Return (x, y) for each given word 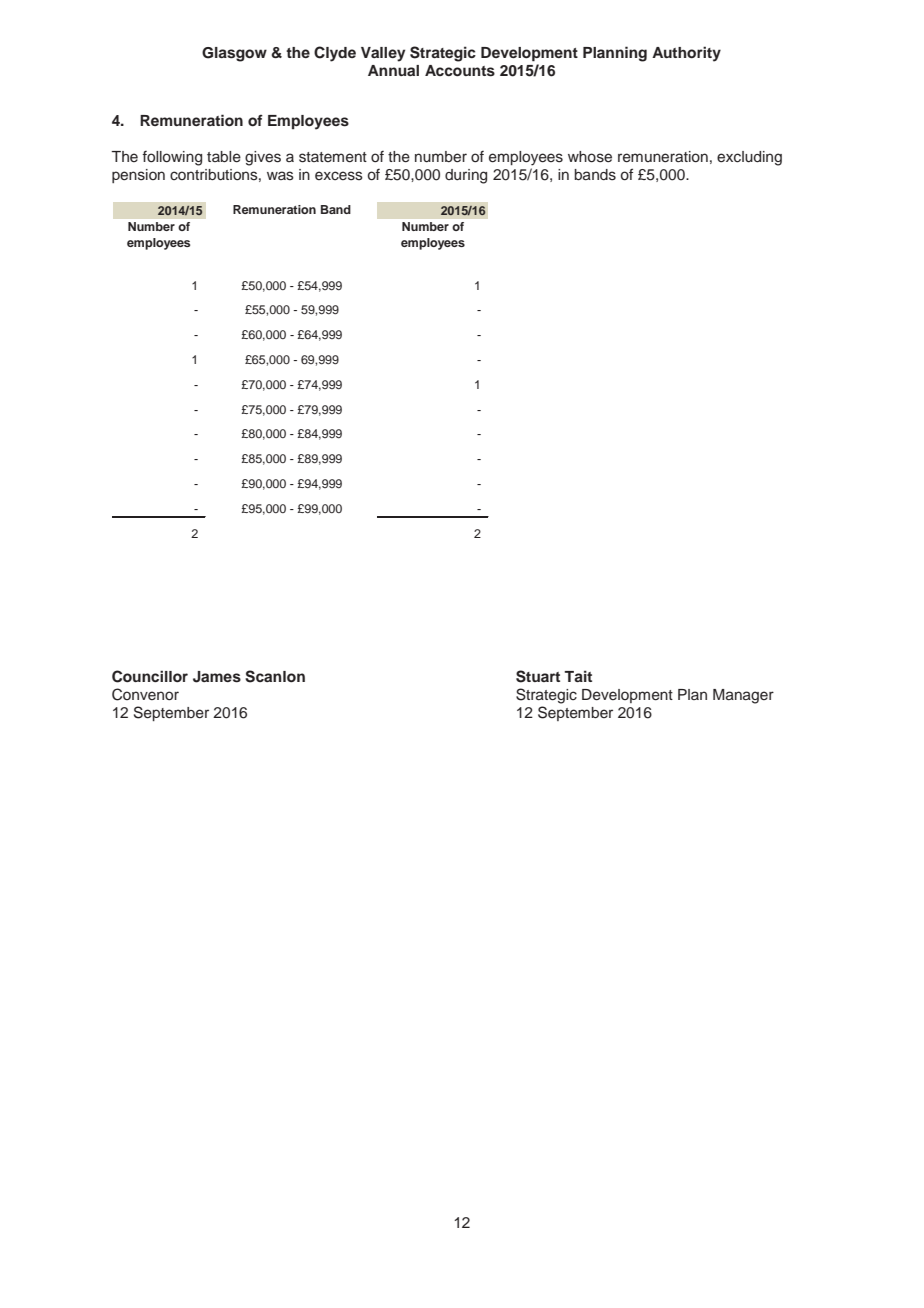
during (466, 176)
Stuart (538, 676)
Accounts (460, 71)
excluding (749, 158)
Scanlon (275, 676)
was (280, 176)
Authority (686, 54)
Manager (743, 696)
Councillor (150, 676)
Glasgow (234, 54)
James (217, 677)
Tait (578, 676)
